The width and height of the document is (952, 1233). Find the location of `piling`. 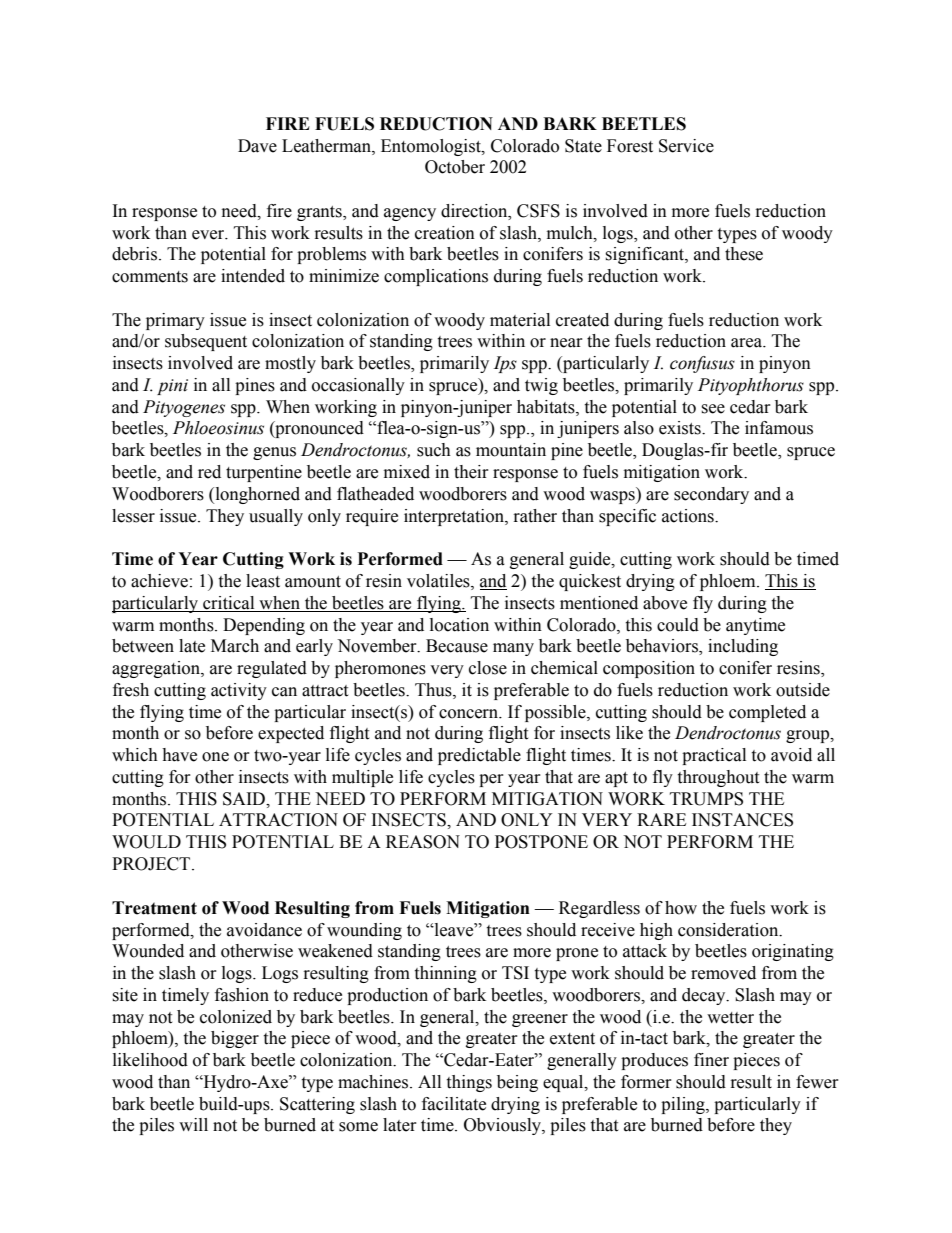

piling is located at coordinates (684, 1105).
